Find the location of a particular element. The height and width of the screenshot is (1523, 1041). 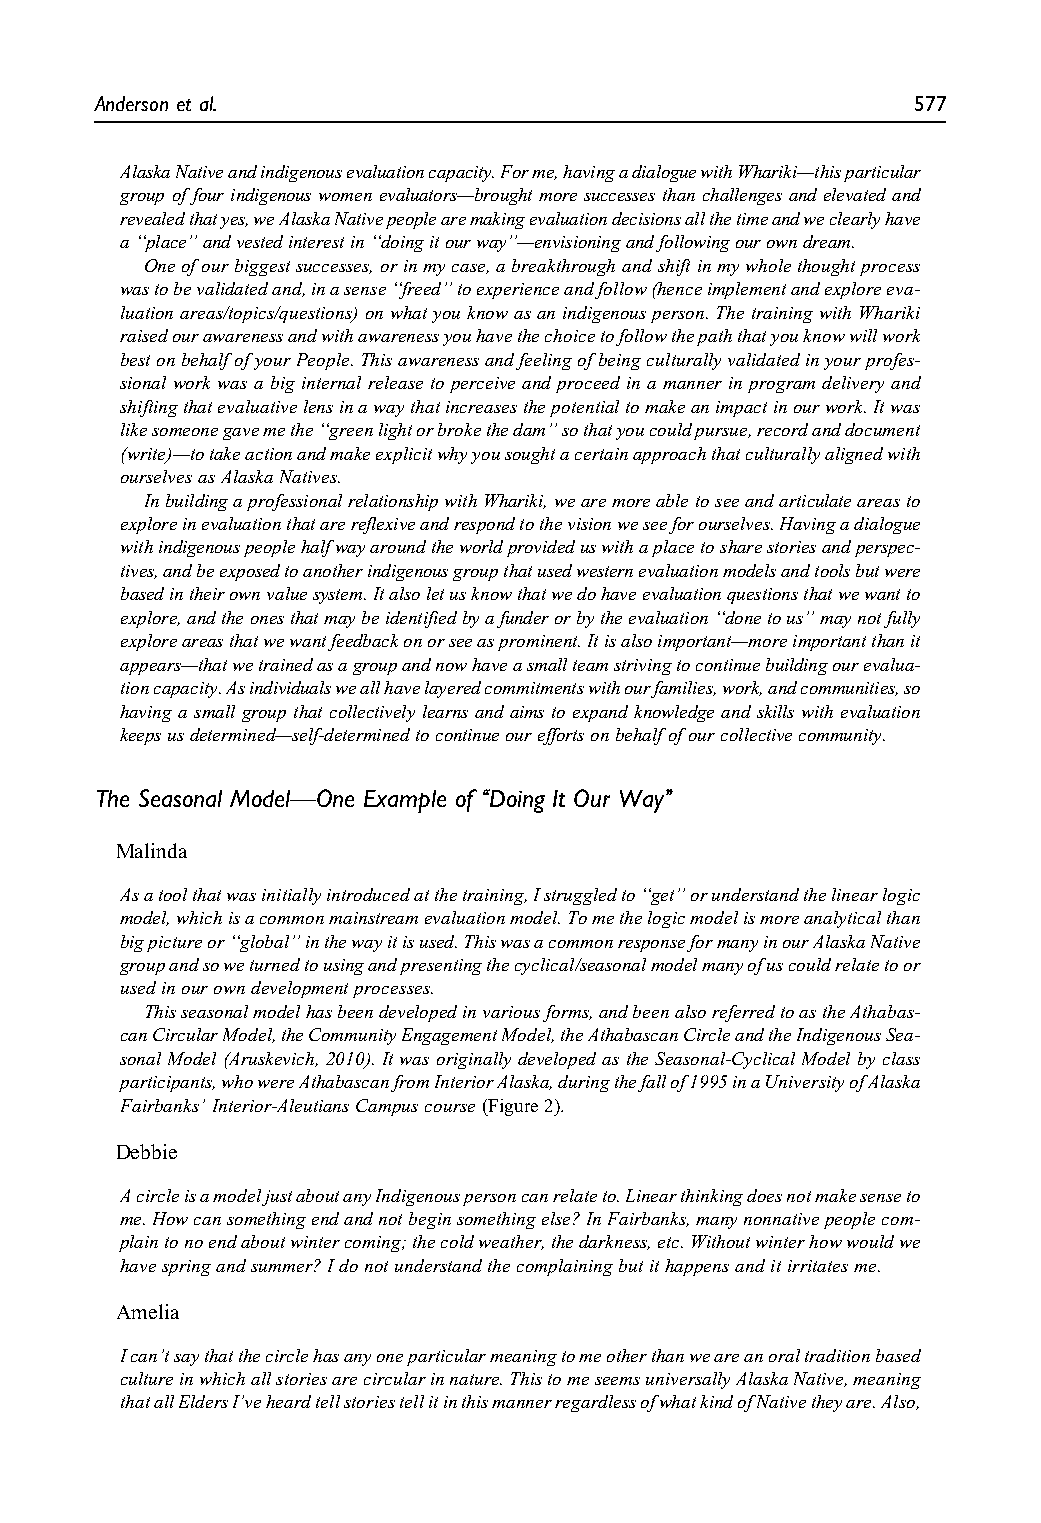

skills is located at coordinates (775, 711).
